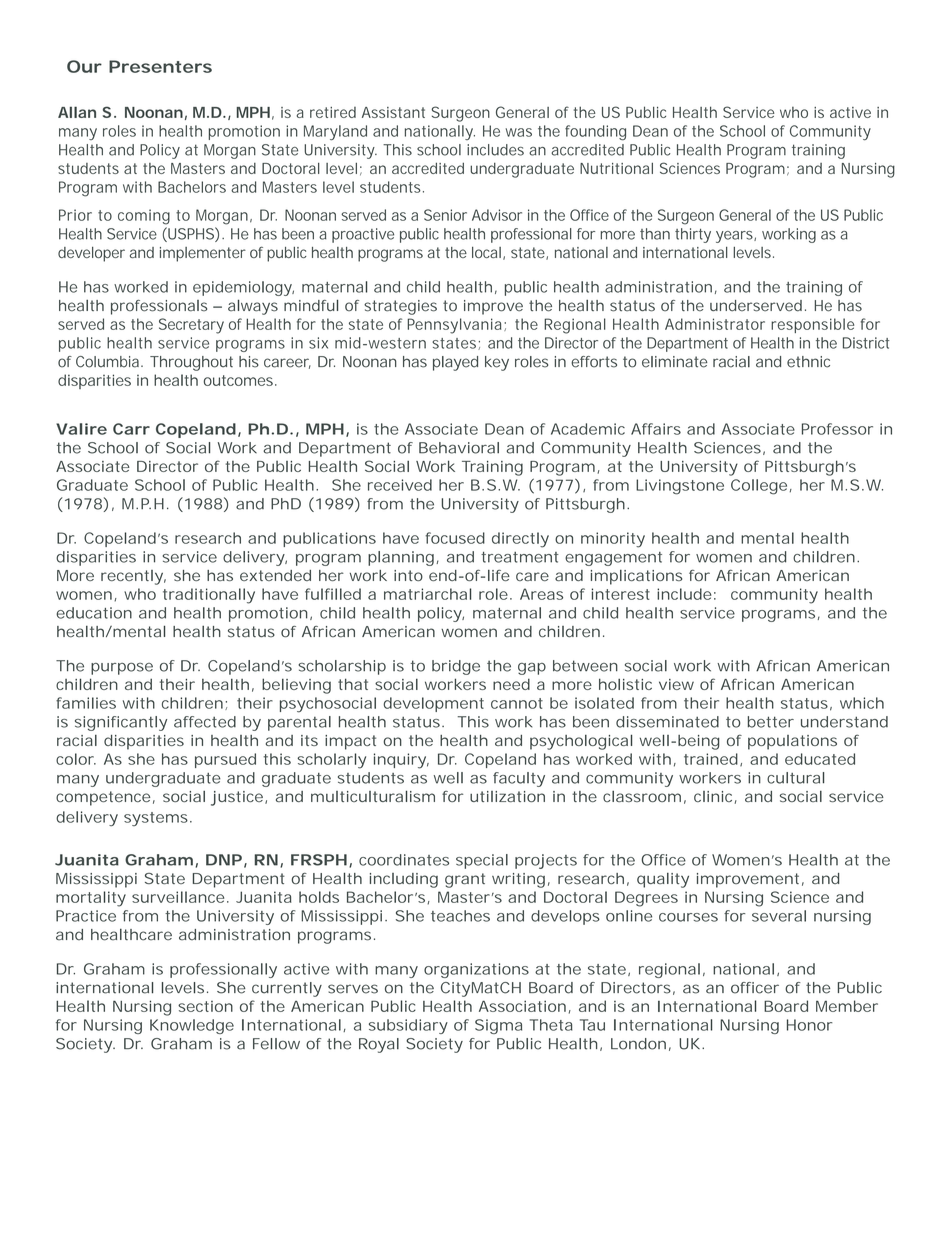 The height and width of the screenshot is (1233, 952). I want to click on founding, so click(595, 133).
